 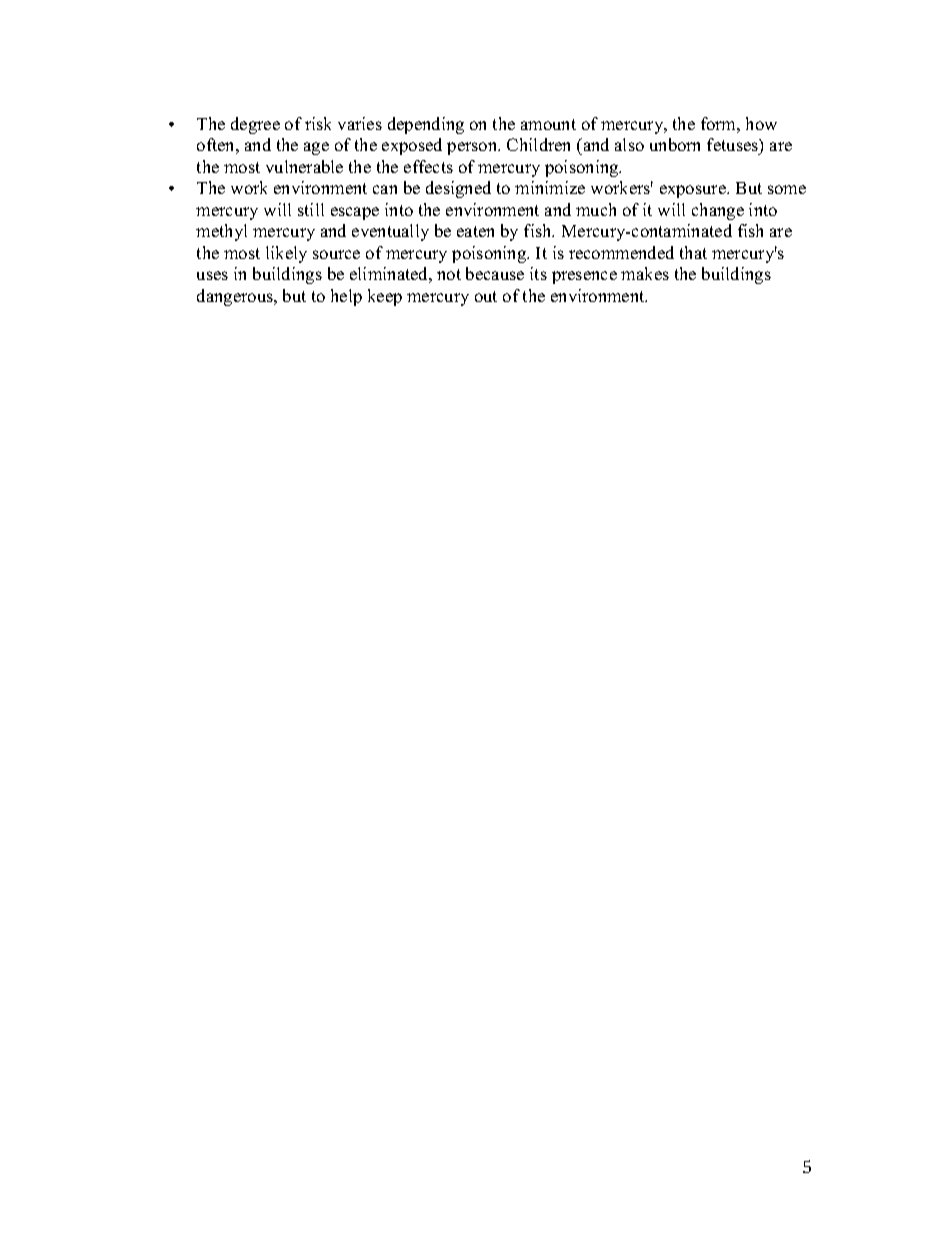 What do you see at coordinates (255, 125) in the screenshot?
I see `degree` at bounding box center [255, 125].
